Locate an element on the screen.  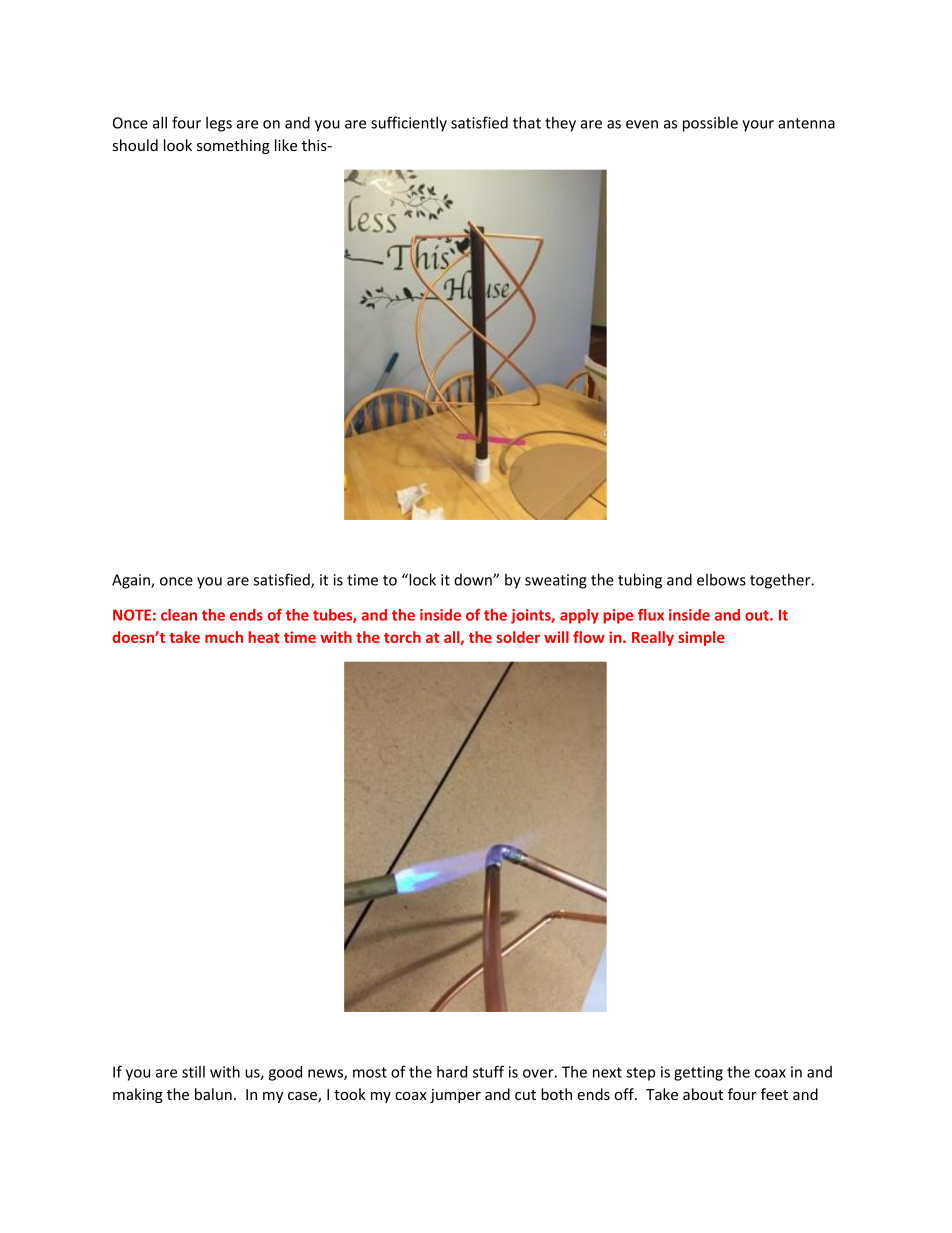
heat is located at coordinates (264, 637).
